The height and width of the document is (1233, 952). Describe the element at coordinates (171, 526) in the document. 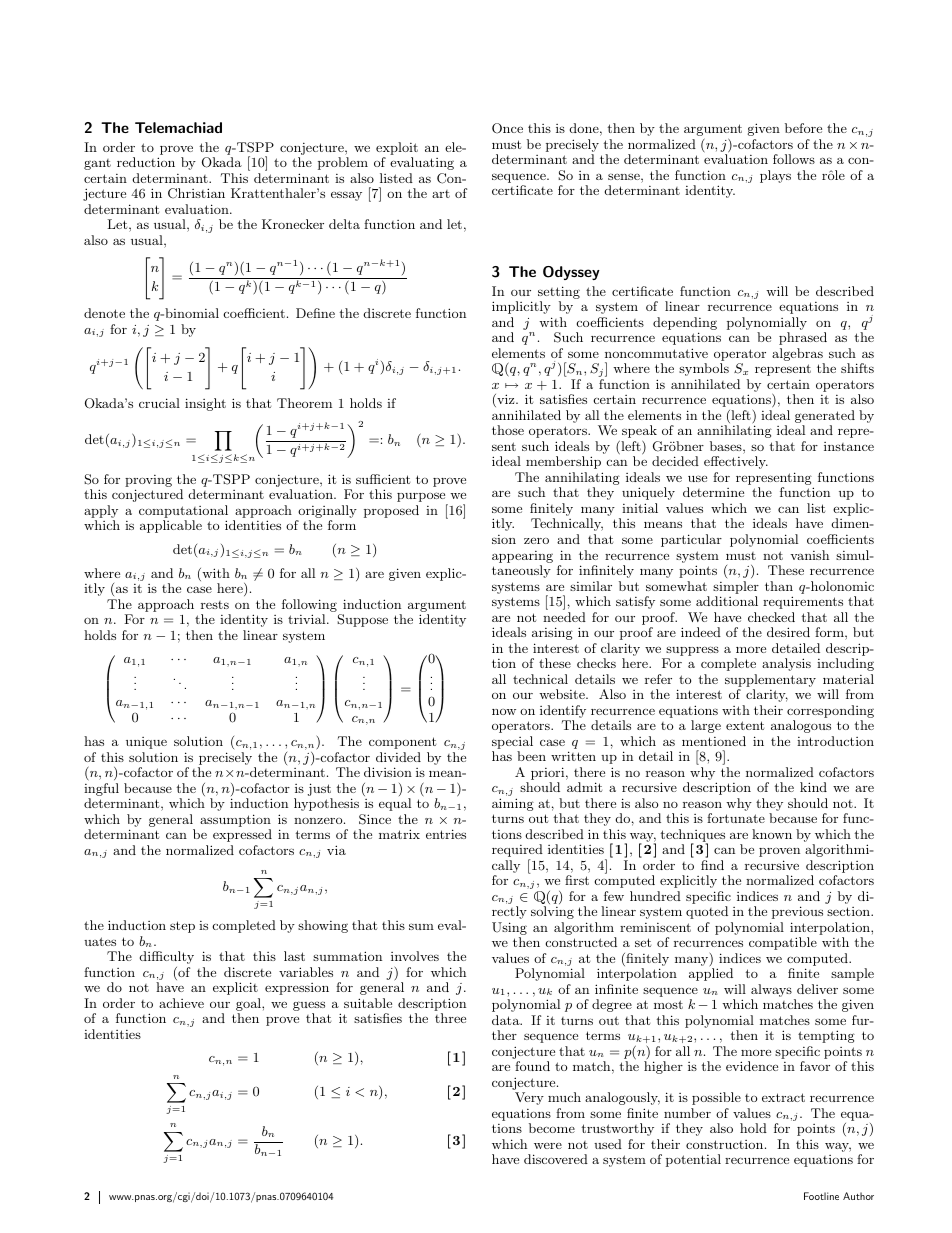

I see `applicable` at that location.
